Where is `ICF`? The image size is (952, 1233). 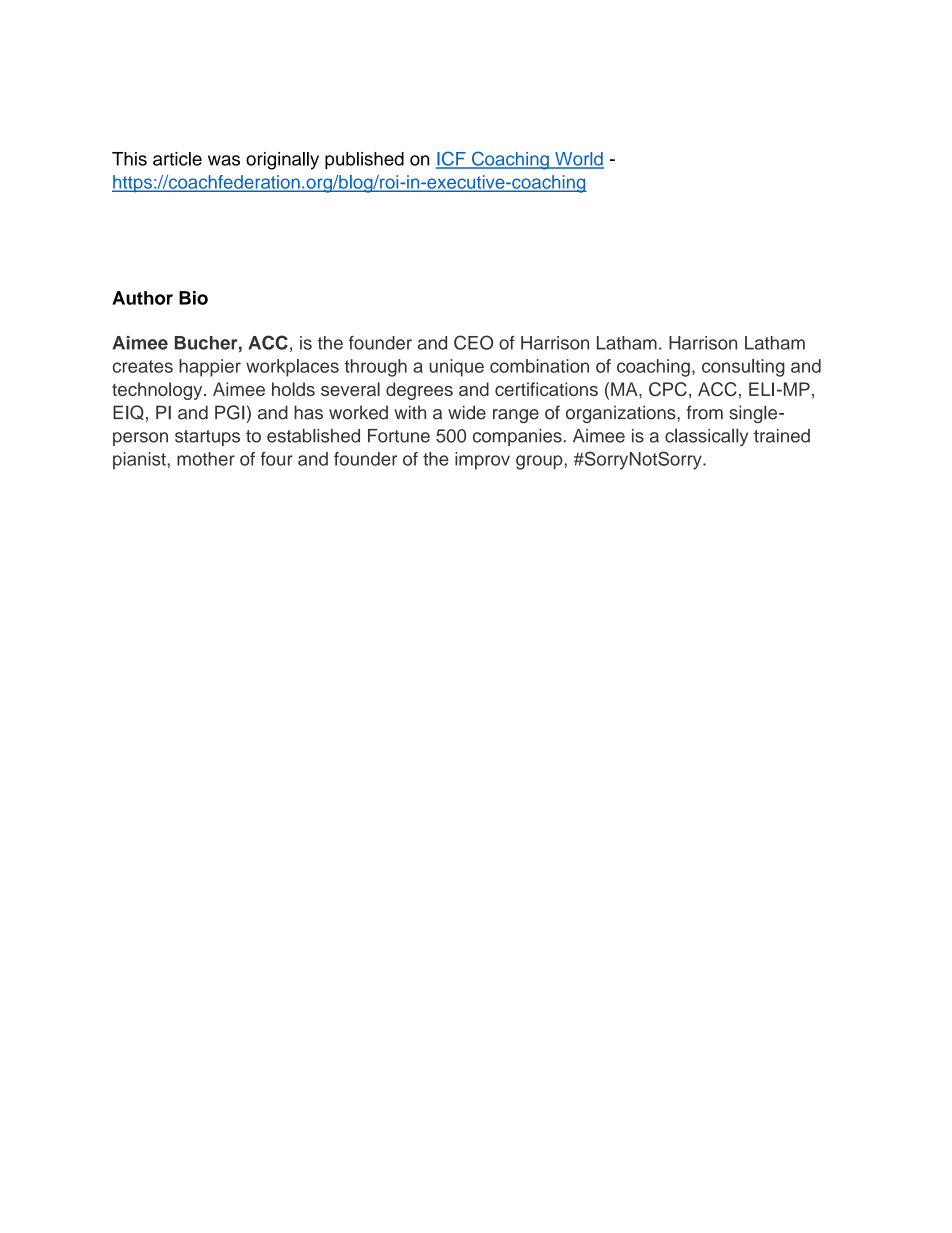 ICF is located at coordinates (452, 159).
